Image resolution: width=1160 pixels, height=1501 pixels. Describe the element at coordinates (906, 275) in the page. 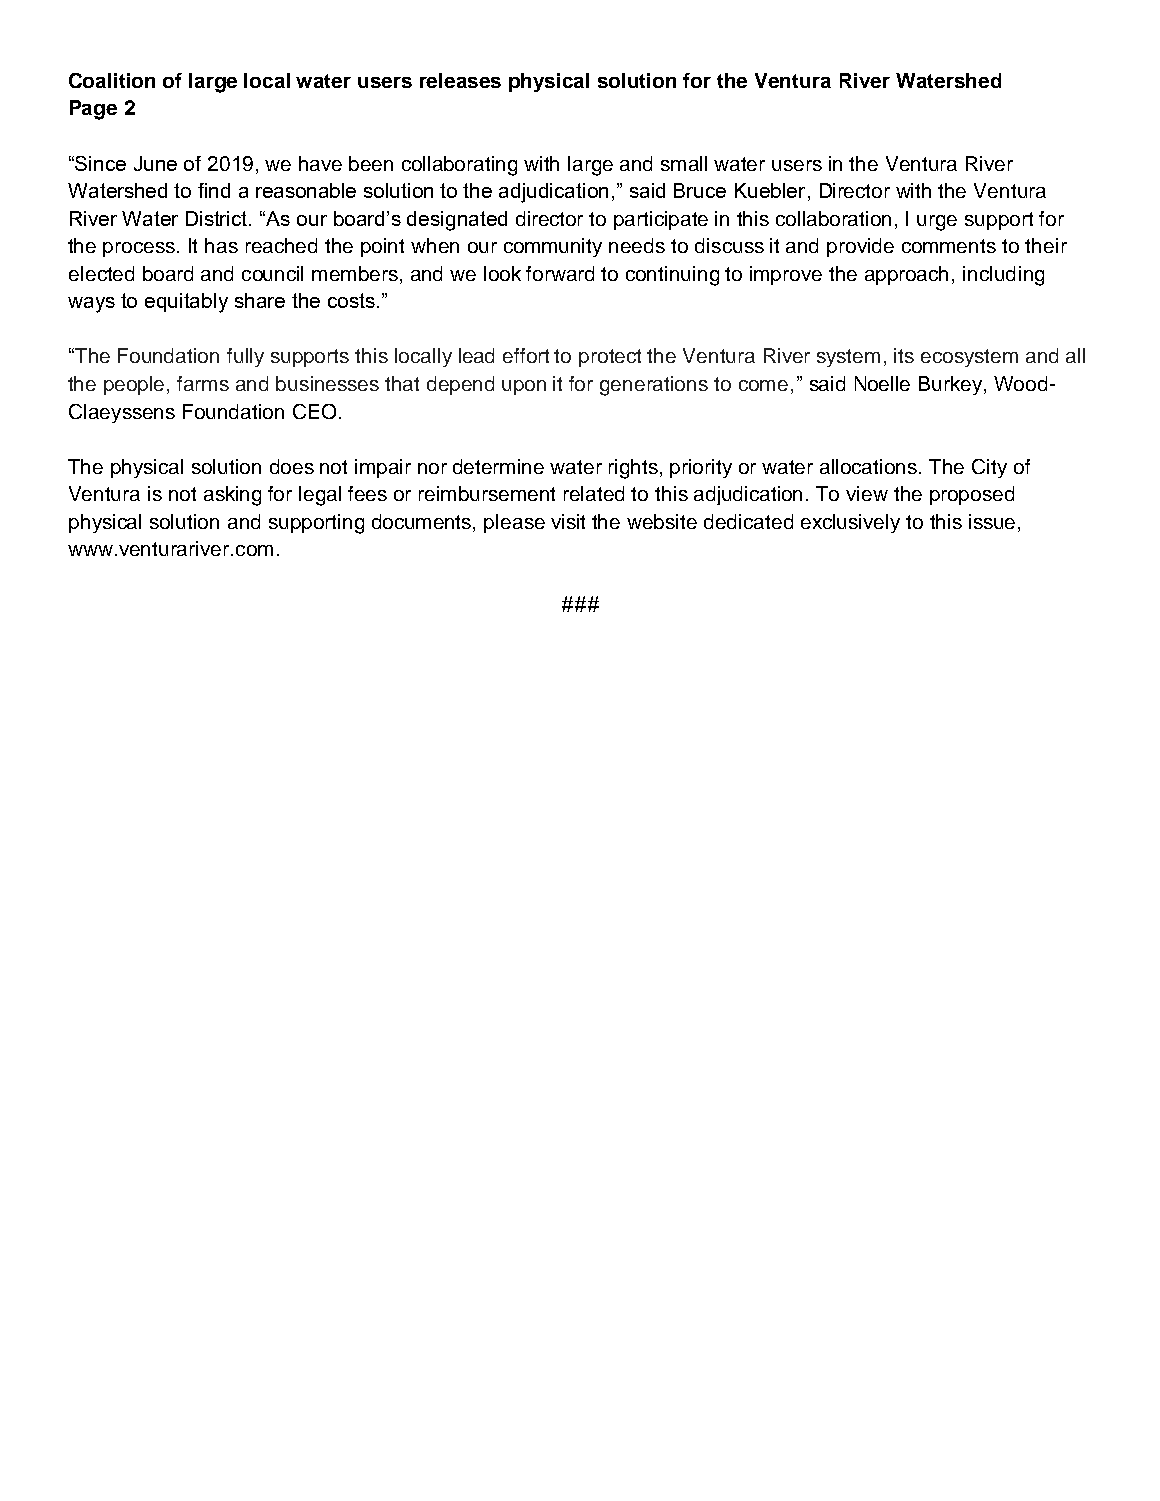

I see `approach` at that location.
